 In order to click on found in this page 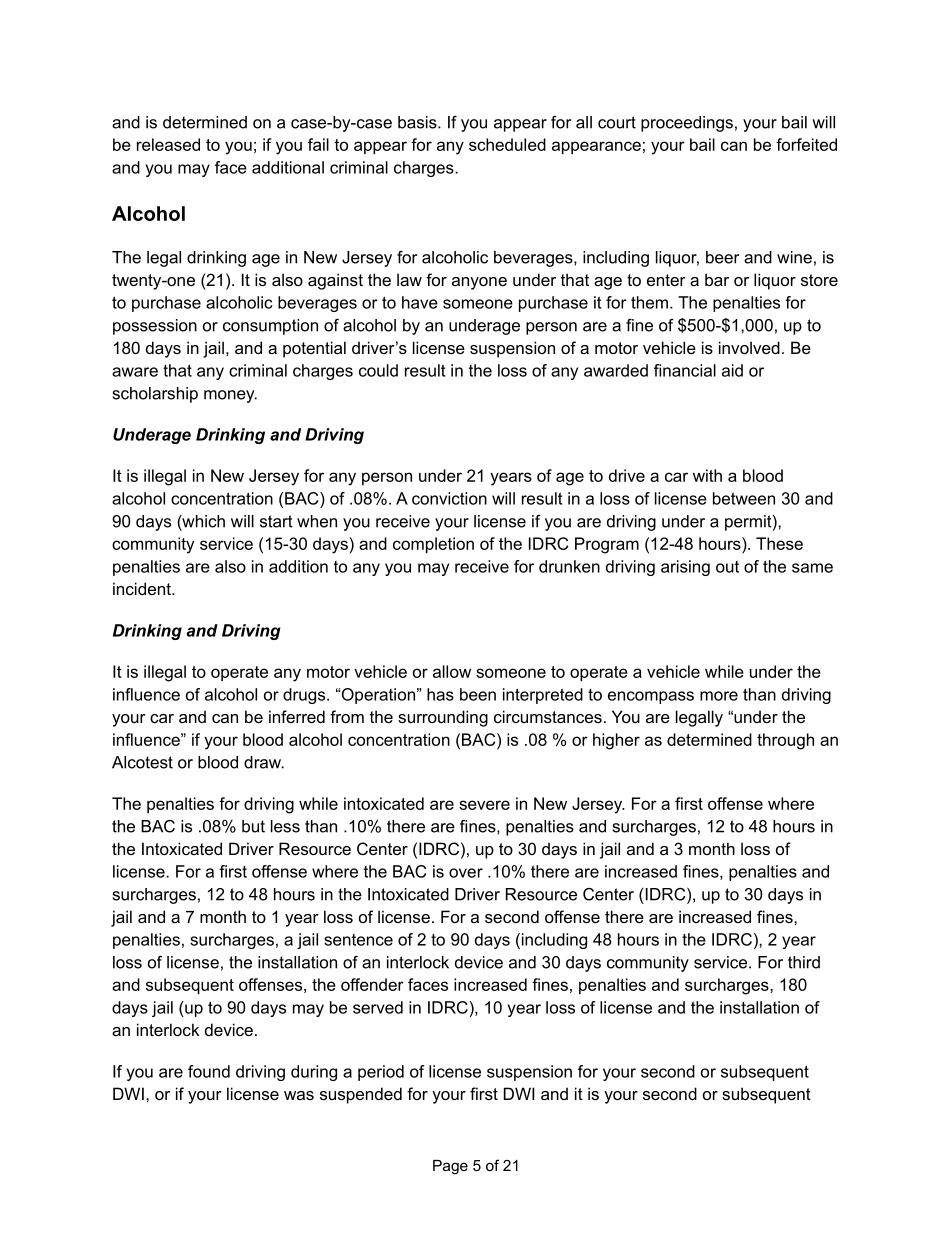, I will do `click(209, 1071)`.
